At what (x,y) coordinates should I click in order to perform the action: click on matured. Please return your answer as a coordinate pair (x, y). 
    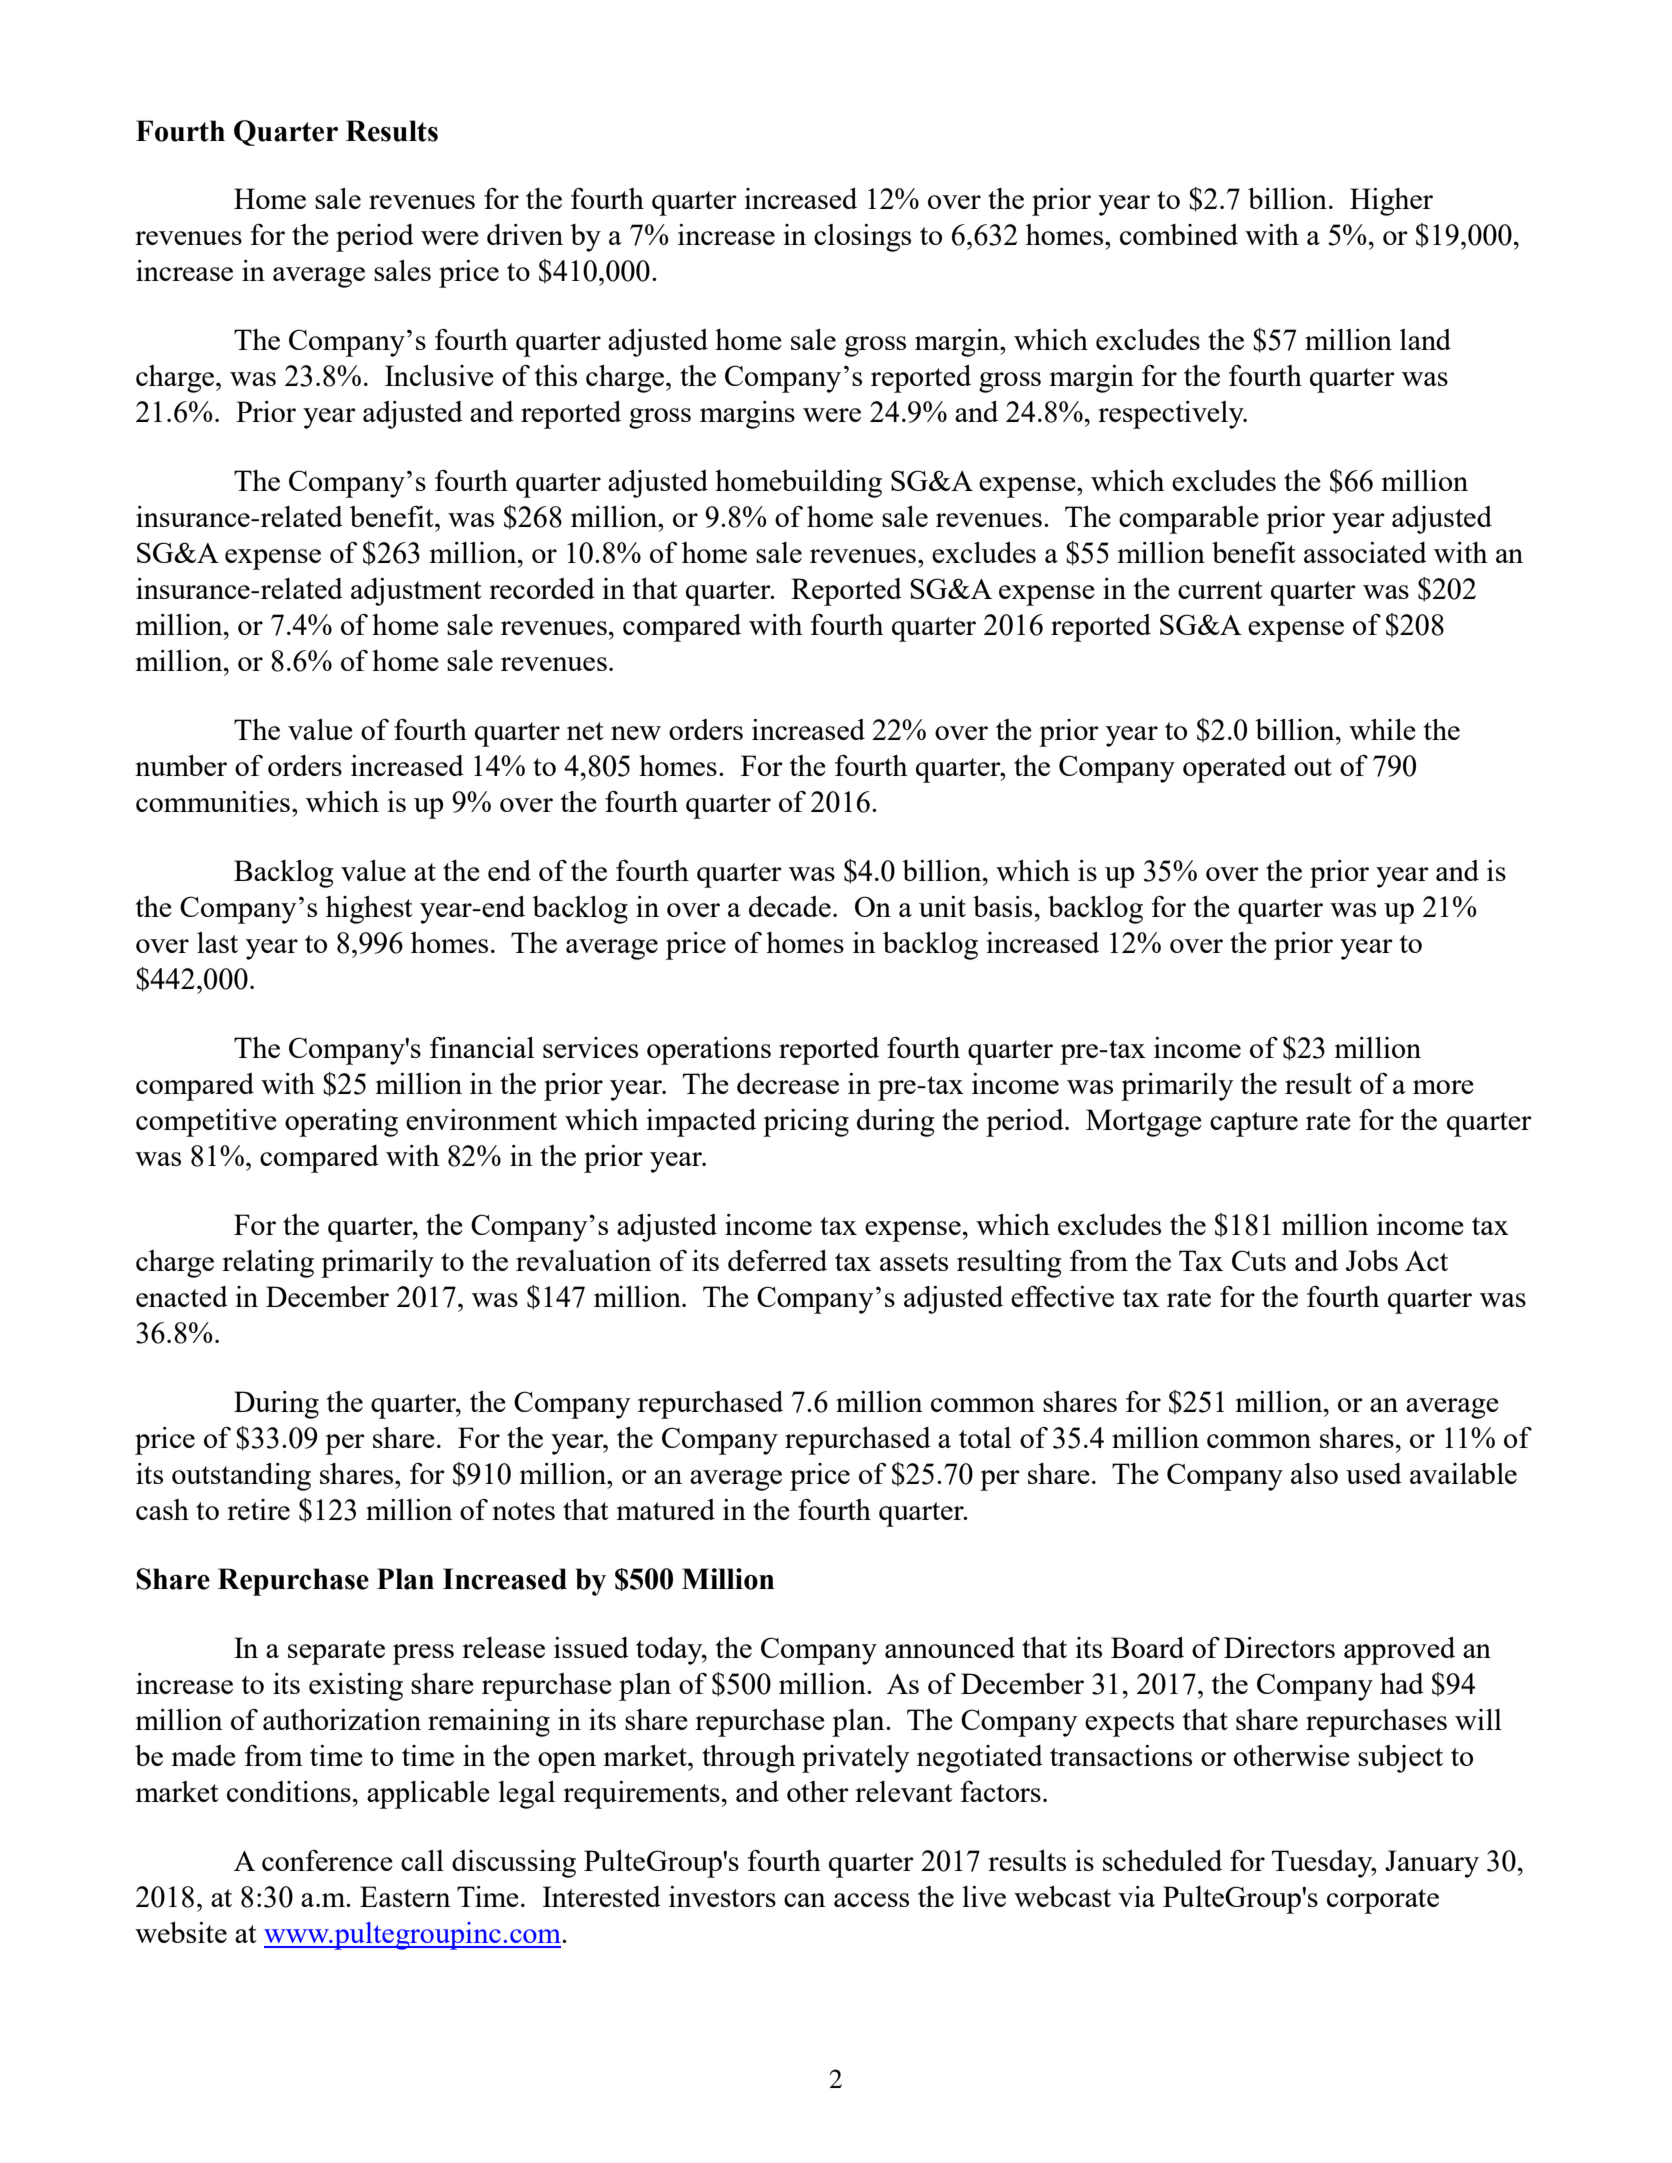
    Looking at the image, I should click on (666, 1509).
